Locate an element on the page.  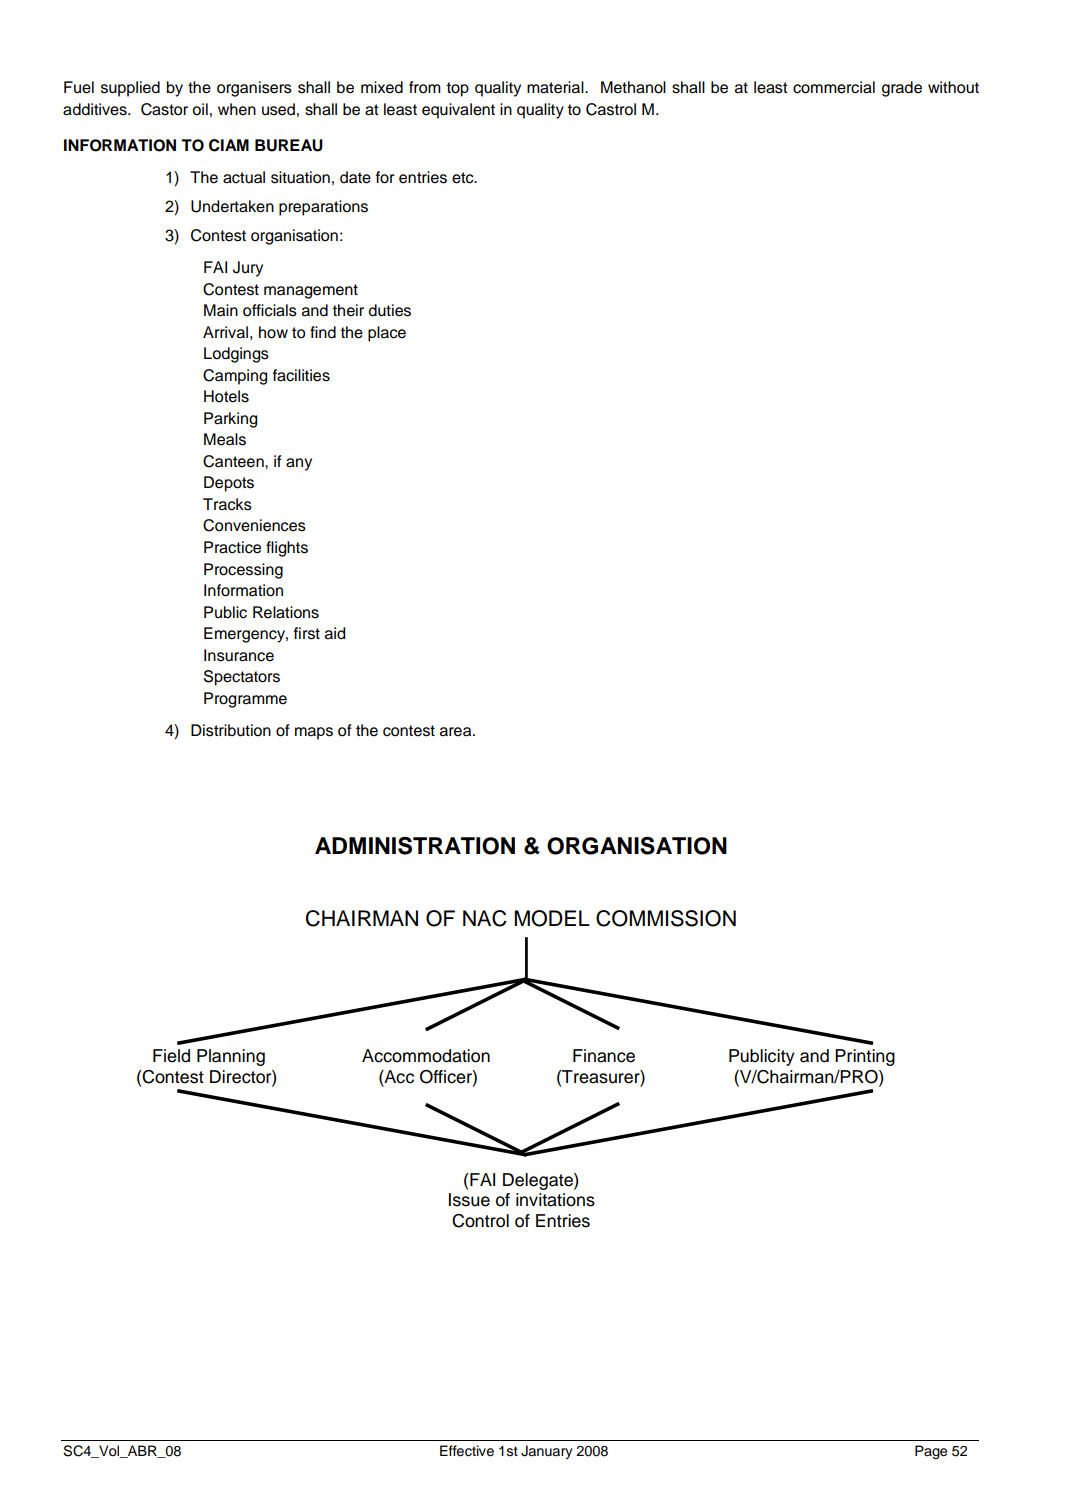
Distribution is located at coordinates (231, 730).
